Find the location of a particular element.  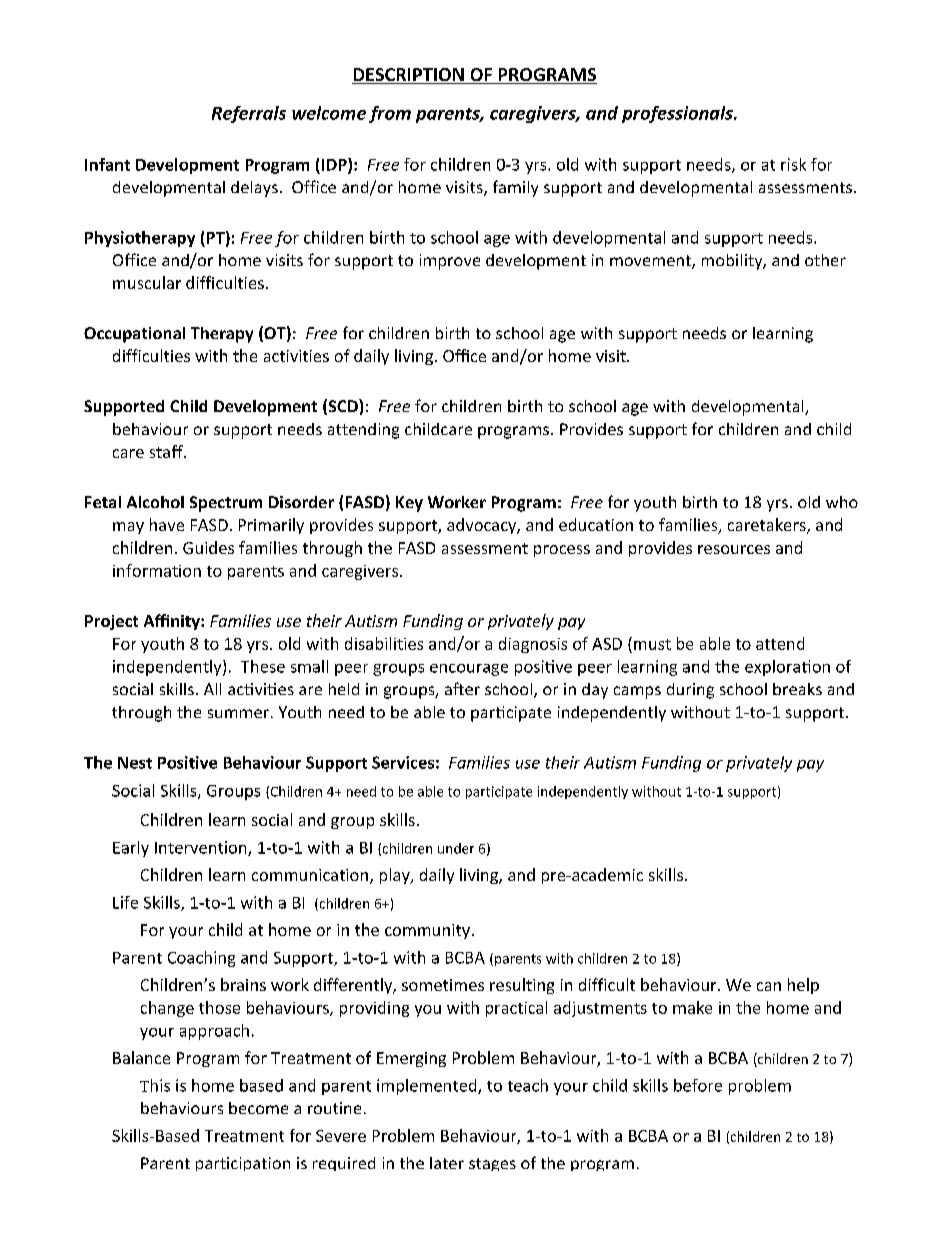

DESCRIPTION is located at coordinates (409, 76).
